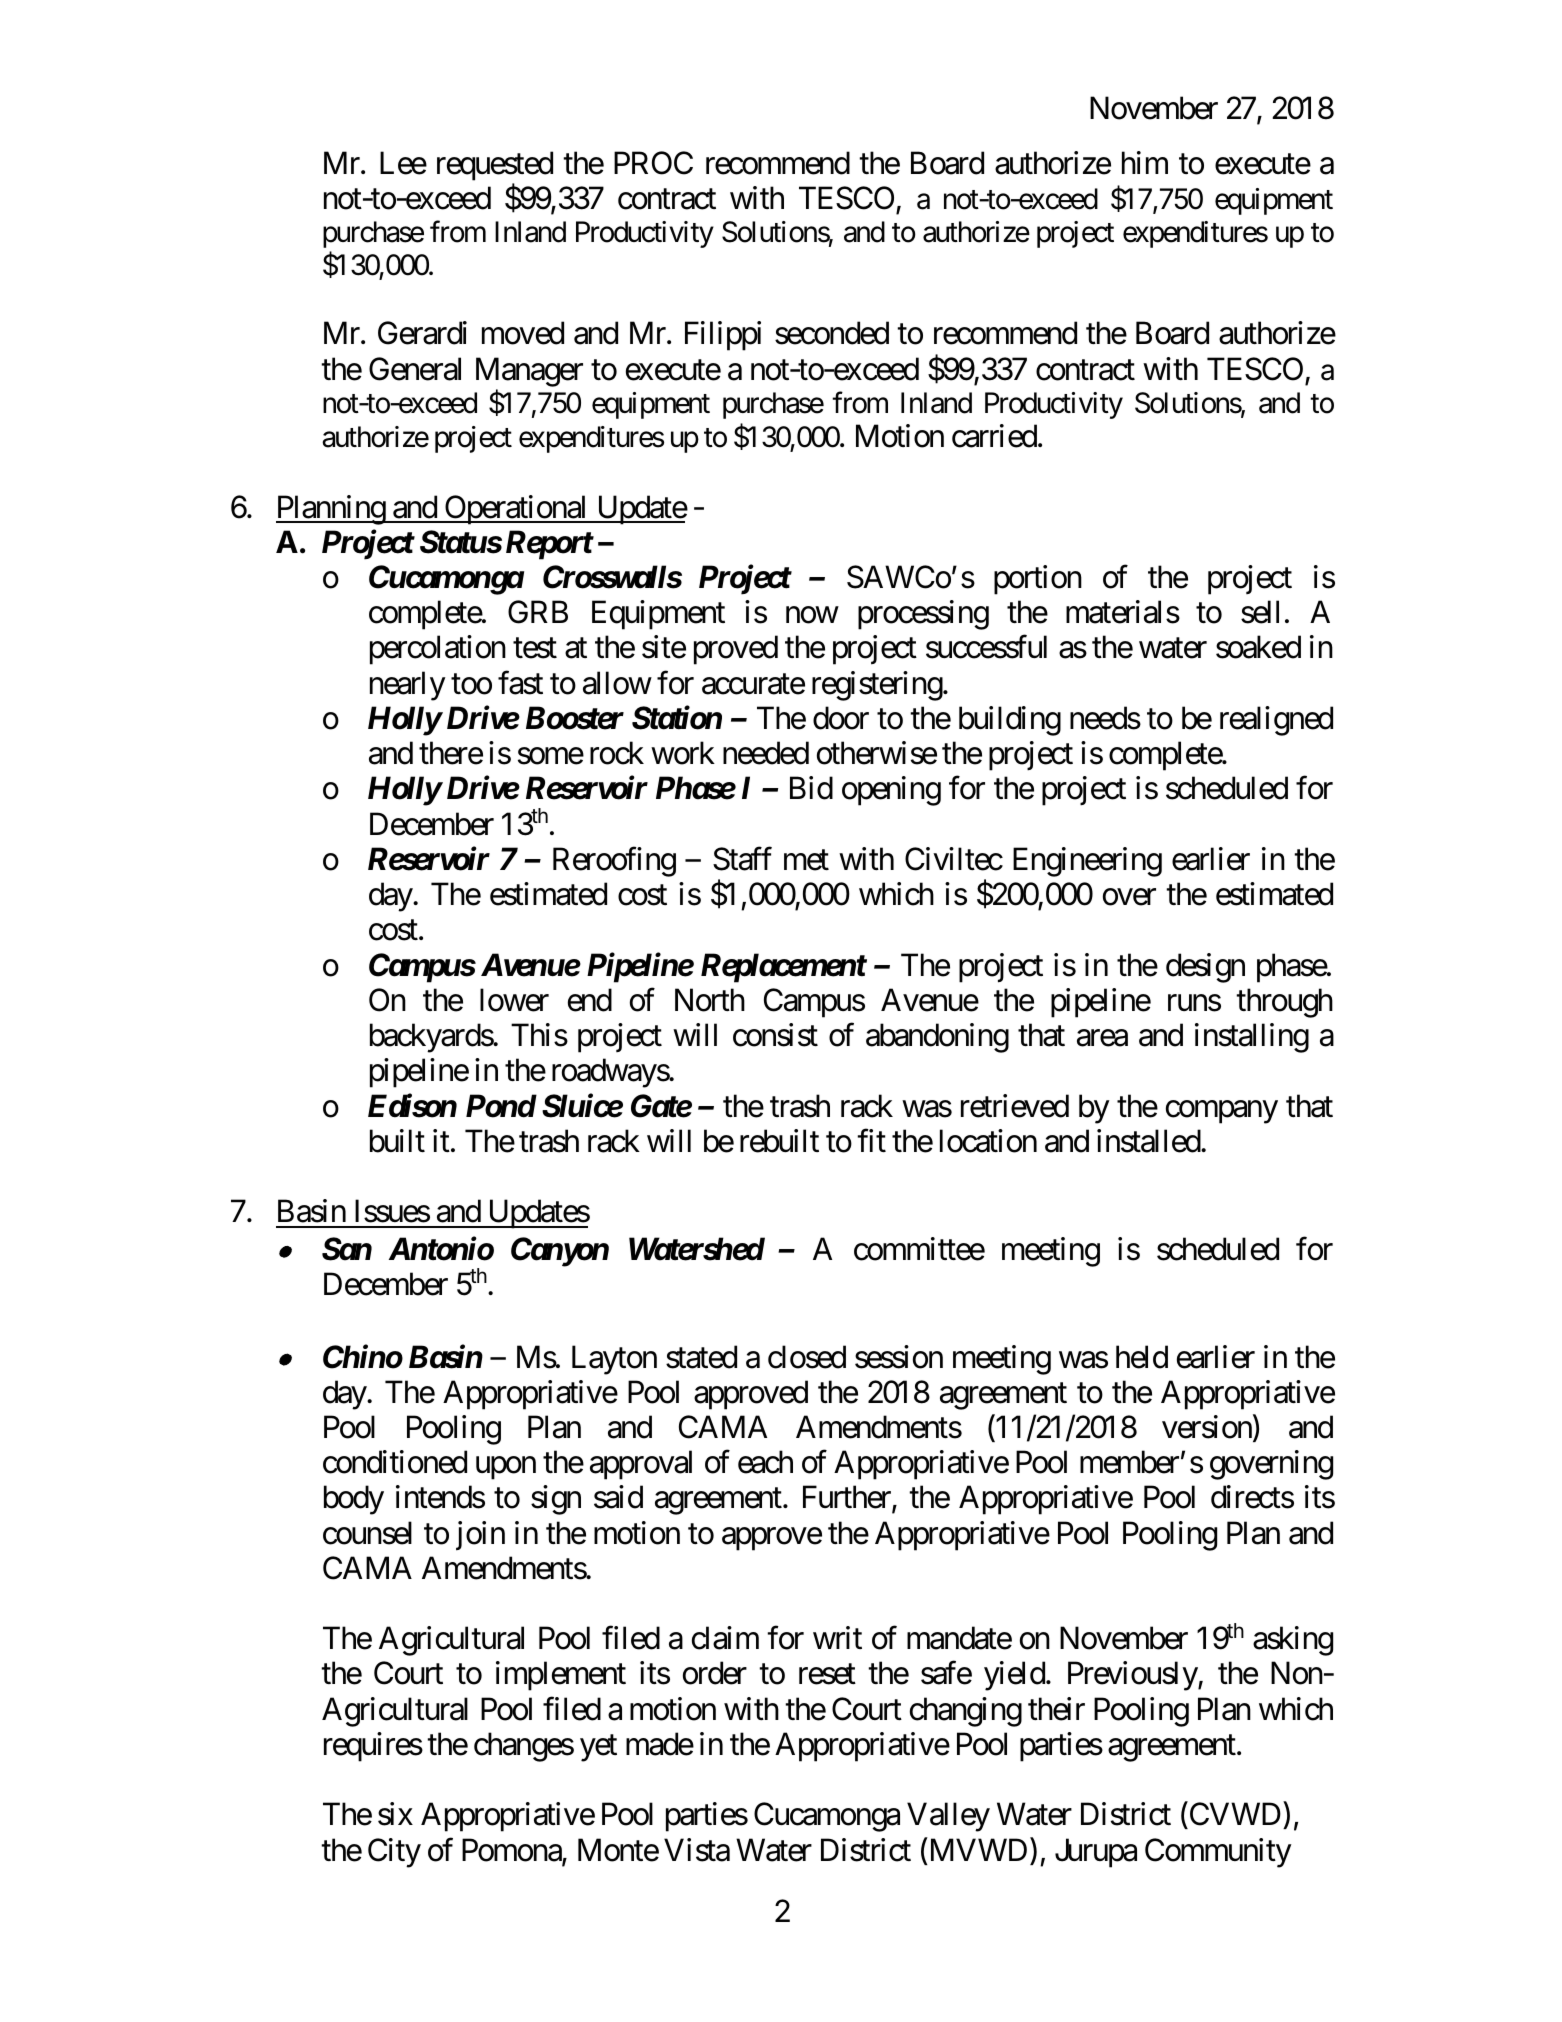  Describe the element at coordinates (495, 167) in the screenshot. I see `requested` at that location.
